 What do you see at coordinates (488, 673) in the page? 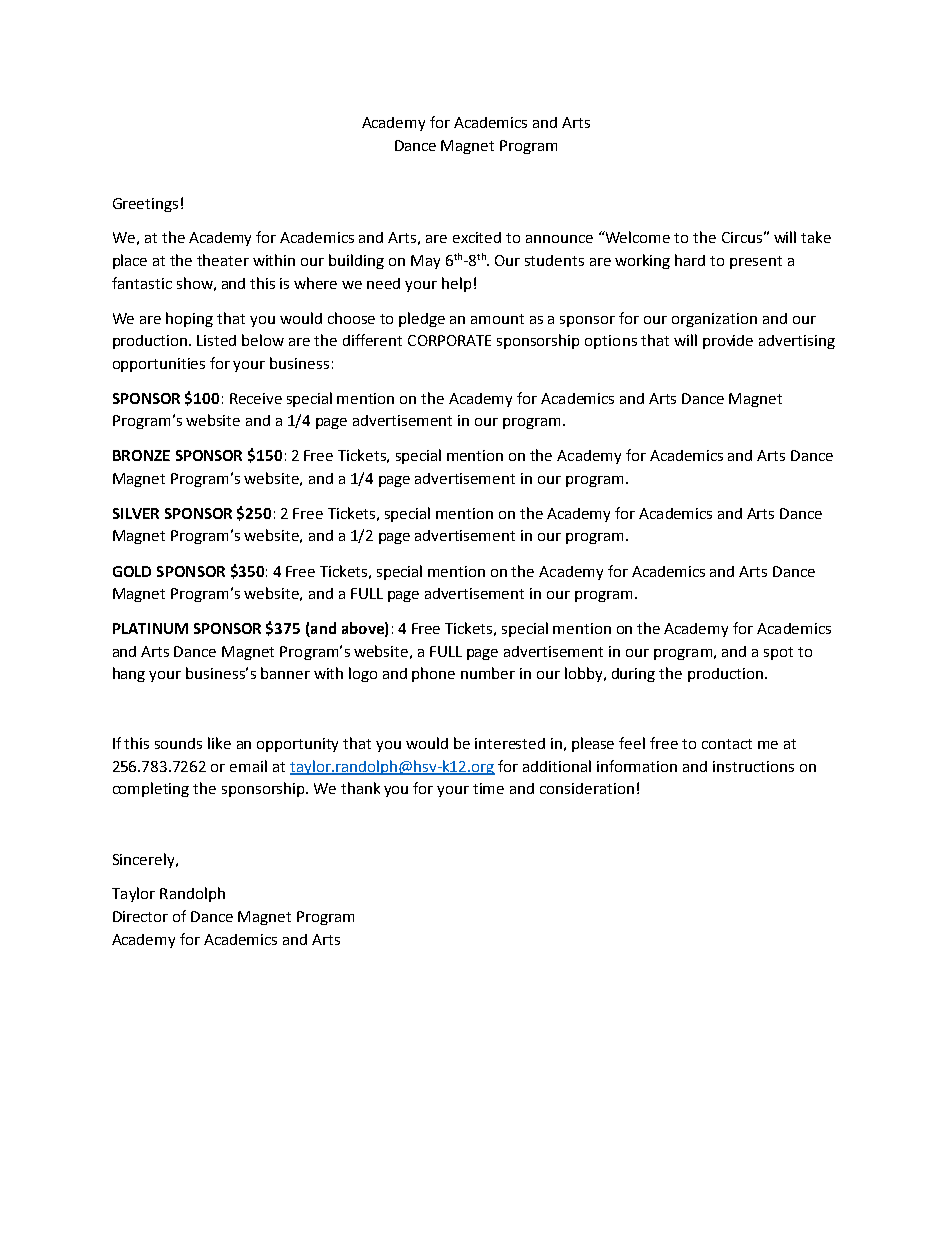
I see `number` at bounding box center [488, 673].
